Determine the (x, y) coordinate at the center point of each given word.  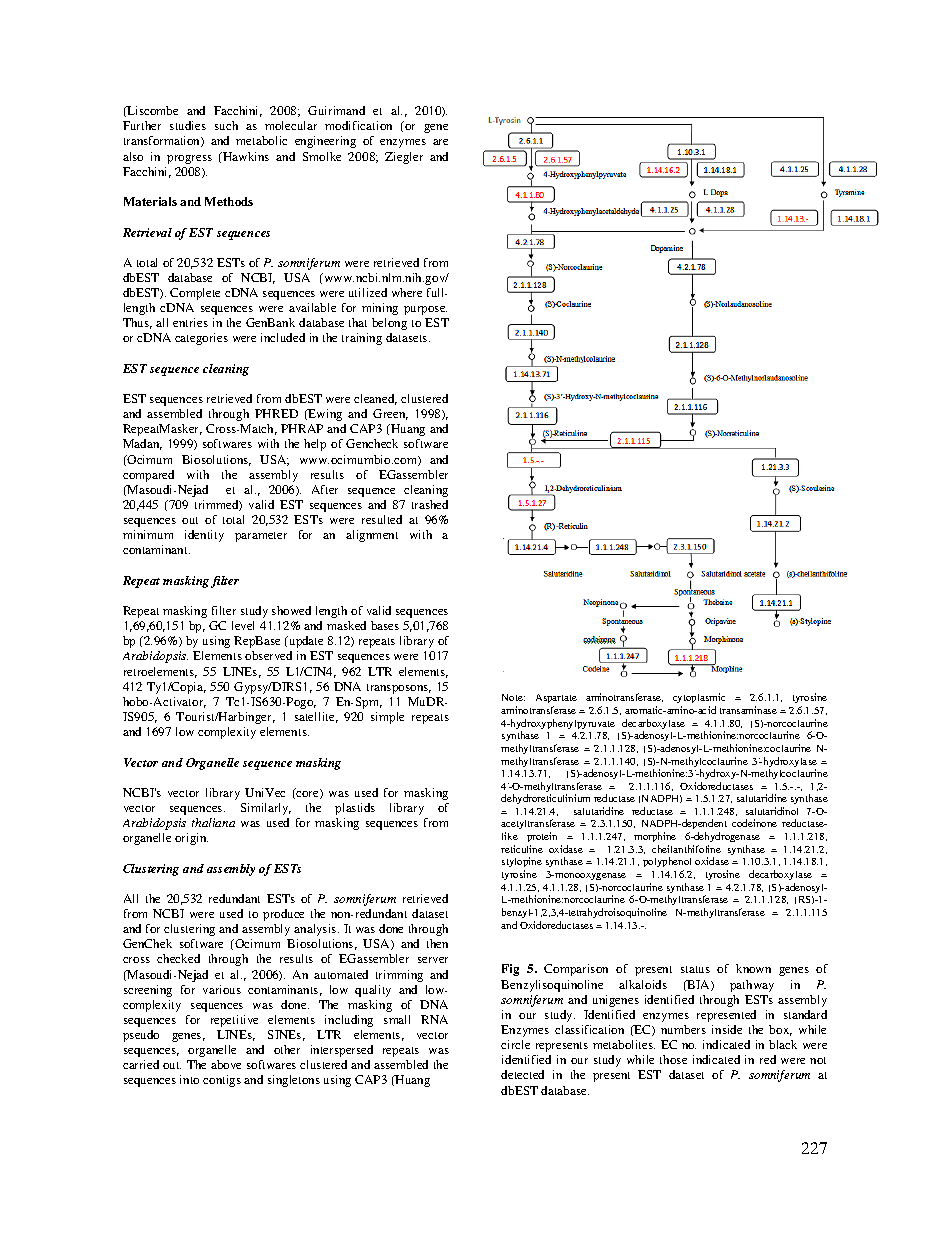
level (243, 625)
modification (358, 125)
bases (385, 625)
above (226, 1064)
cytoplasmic (699, 700)
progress (189, 159)
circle (515, 1044)
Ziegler (404, 158)
